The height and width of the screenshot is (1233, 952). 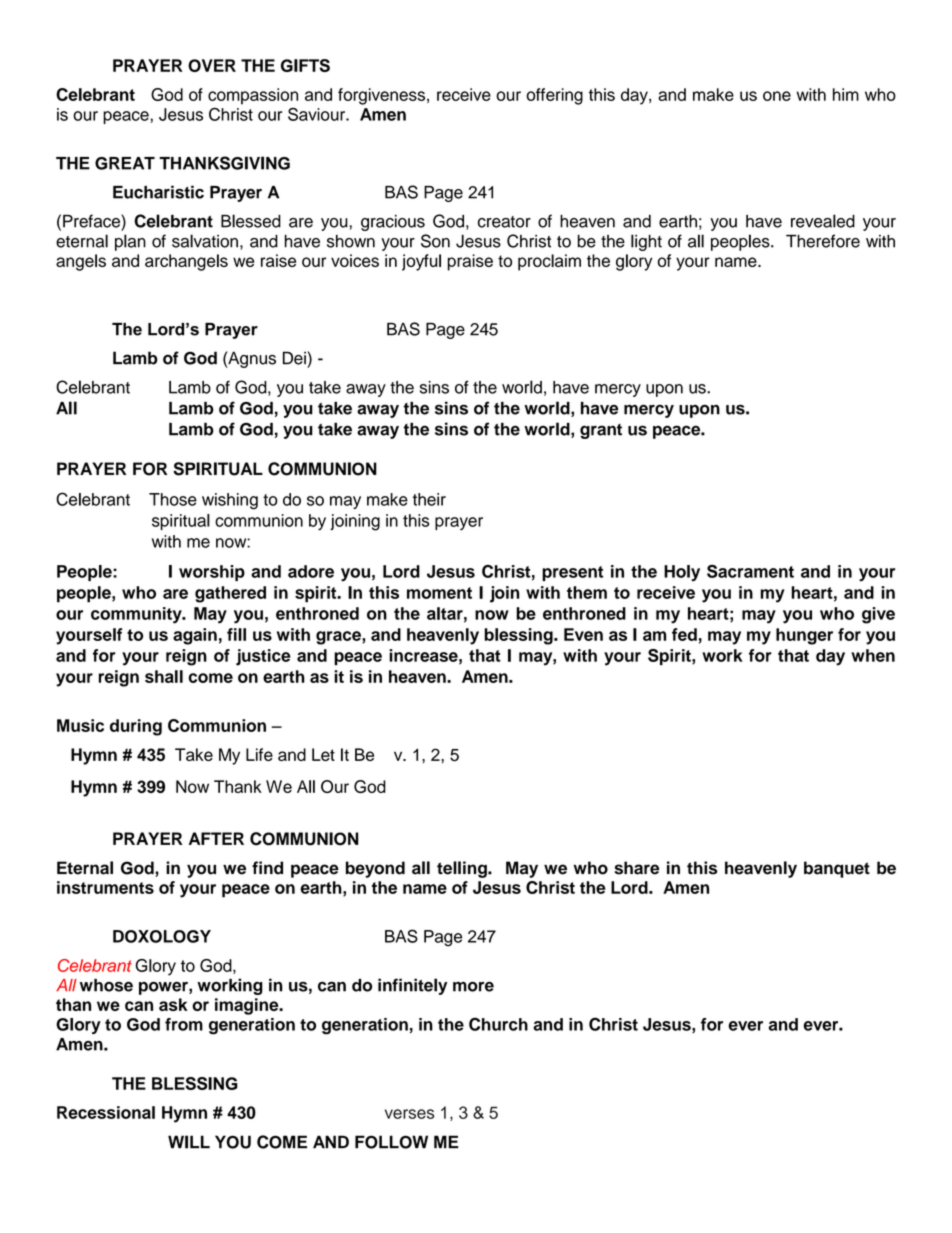 I want to click on him, so click(x=846, y=94).
